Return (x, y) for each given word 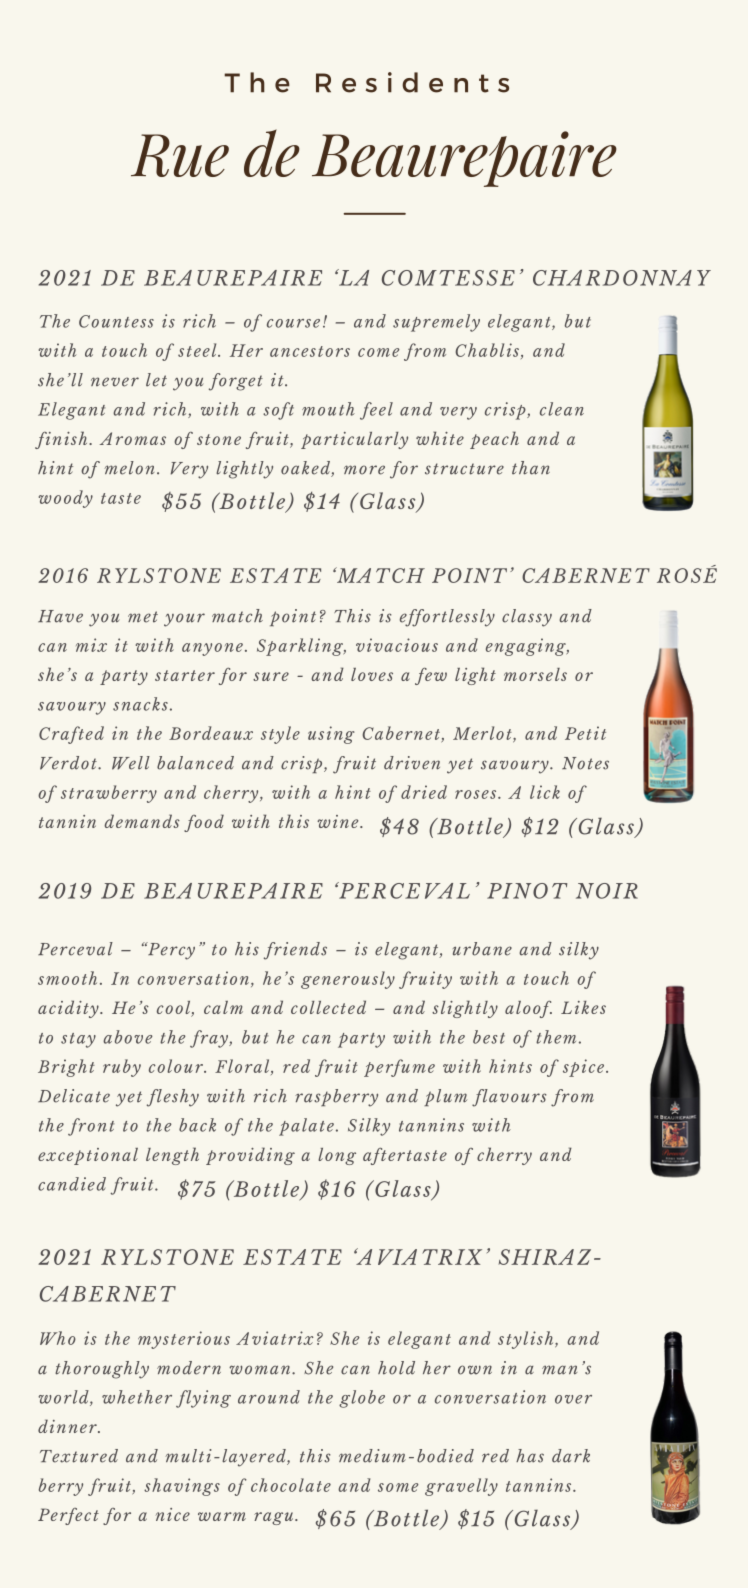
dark (571, 1456)
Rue (180, 155)
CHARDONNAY (622, 278)
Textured (79, 1456)
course (293, 323)
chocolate (291, 1485)
